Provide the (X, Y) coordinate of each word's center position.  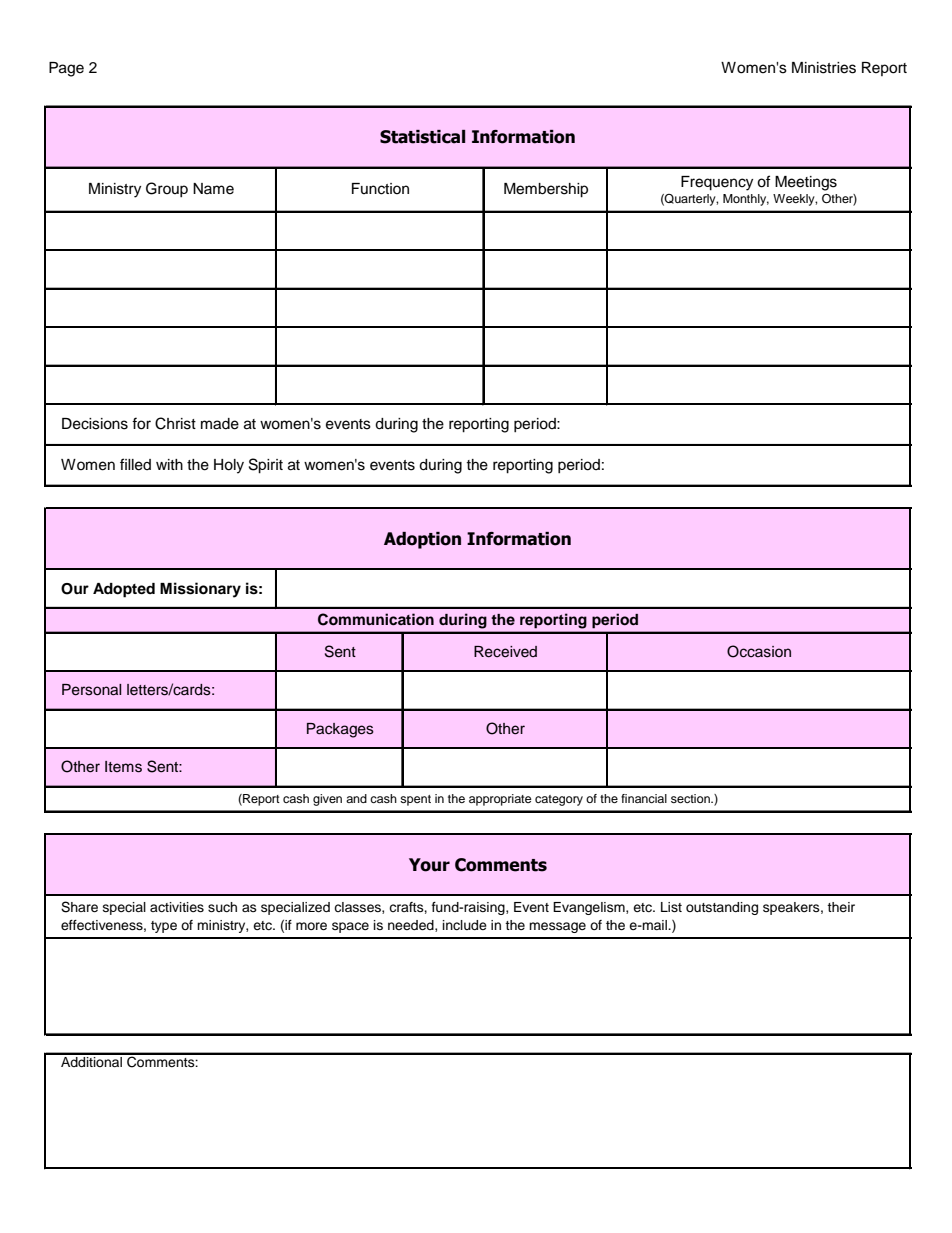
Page (66, 69)
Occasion (759, 651)
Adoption (422, 540)
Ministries (824, 68)
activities (177, 907)
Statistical (422, 137)
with (169, 464)
